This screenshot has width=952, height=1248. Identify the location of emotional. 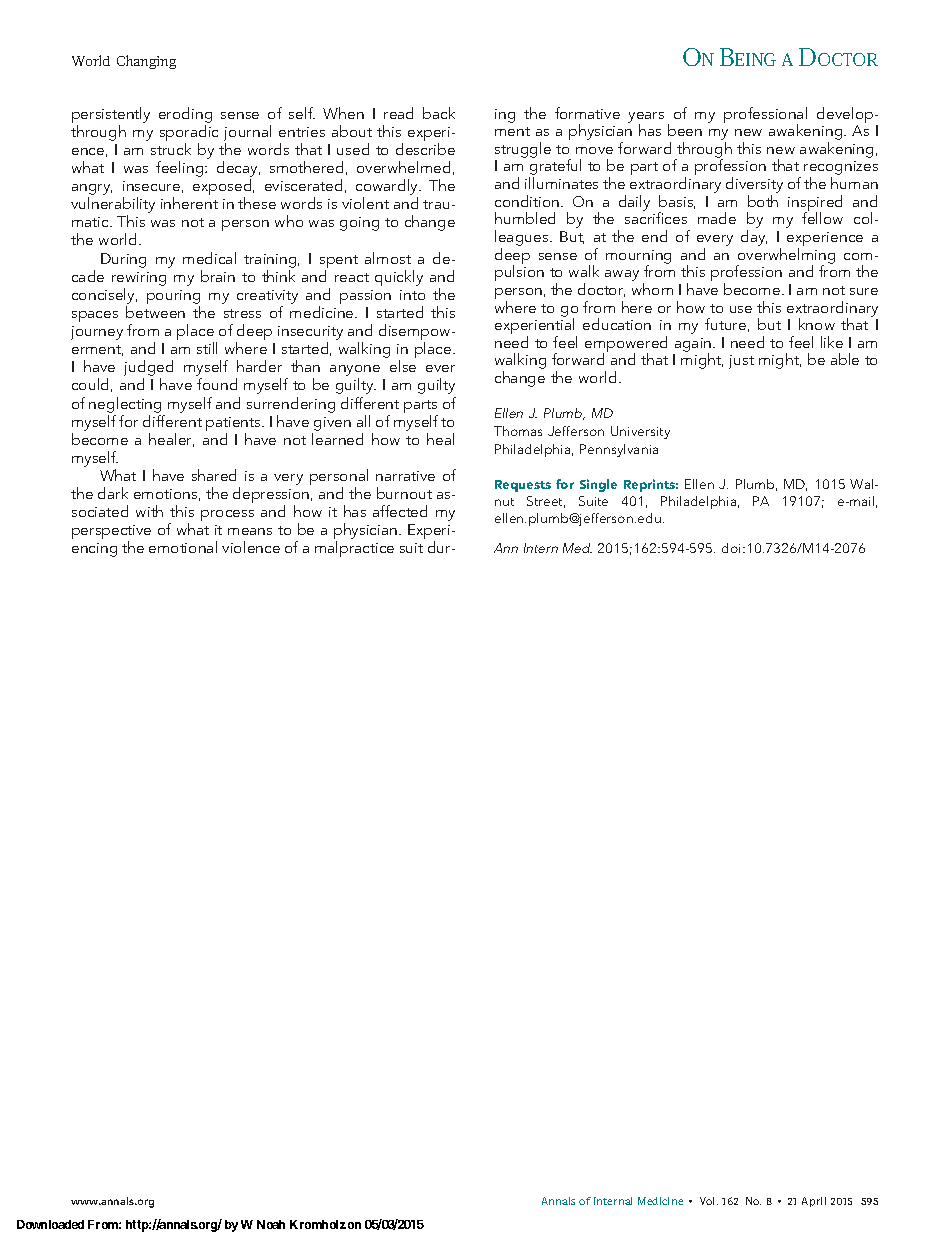
(183, 547).
